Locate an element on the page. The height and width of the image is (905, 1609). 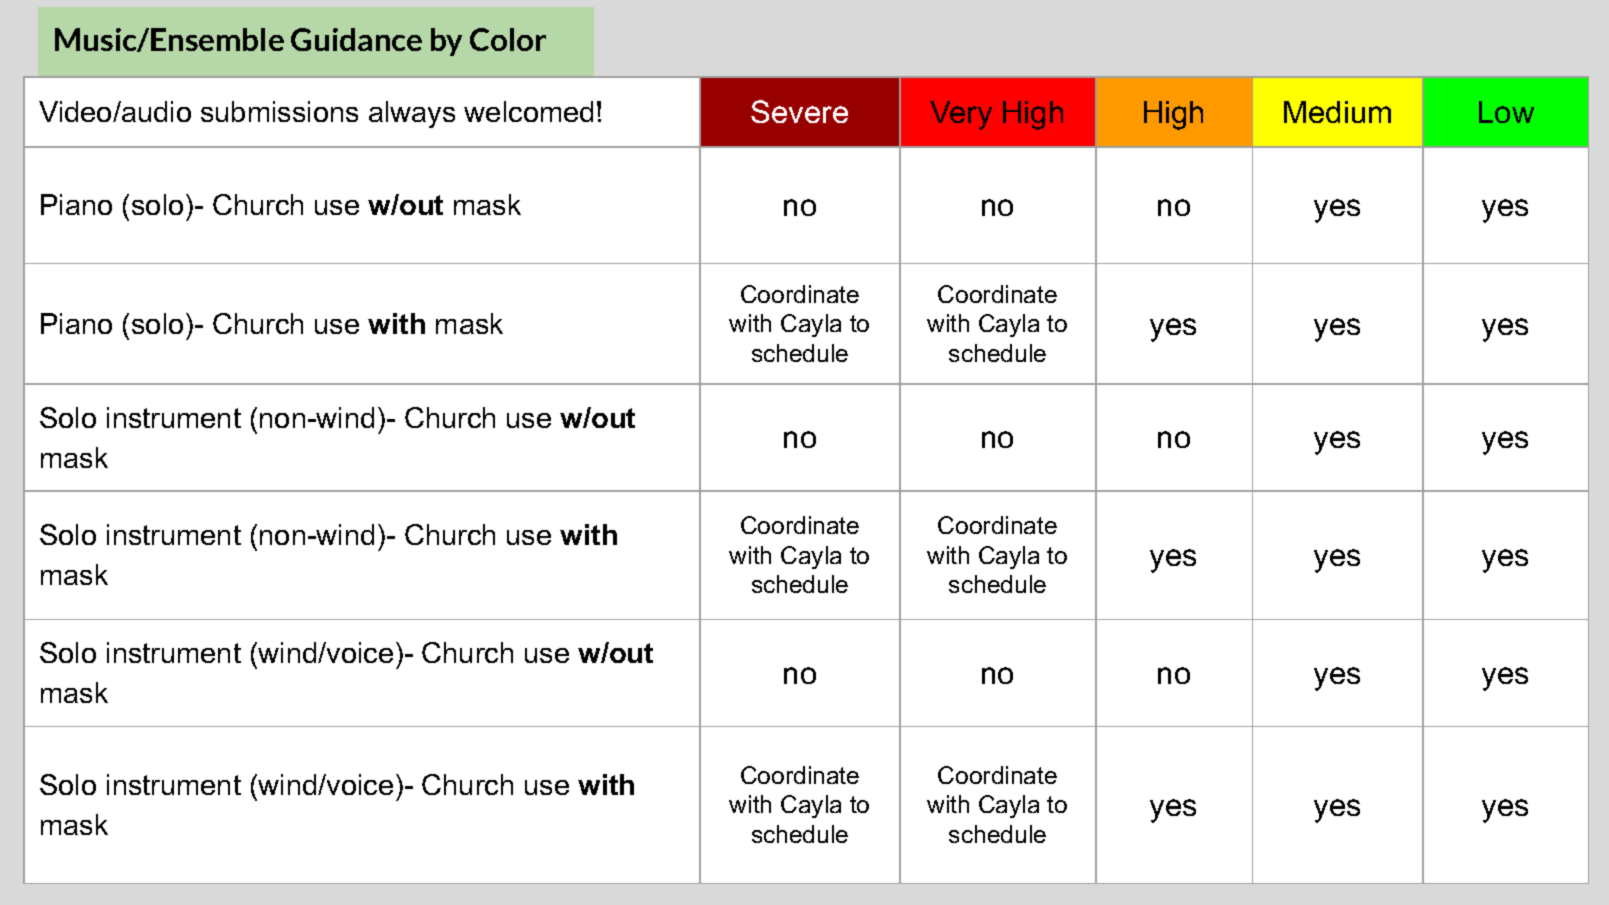
always is located at coordinates (412, 114).
